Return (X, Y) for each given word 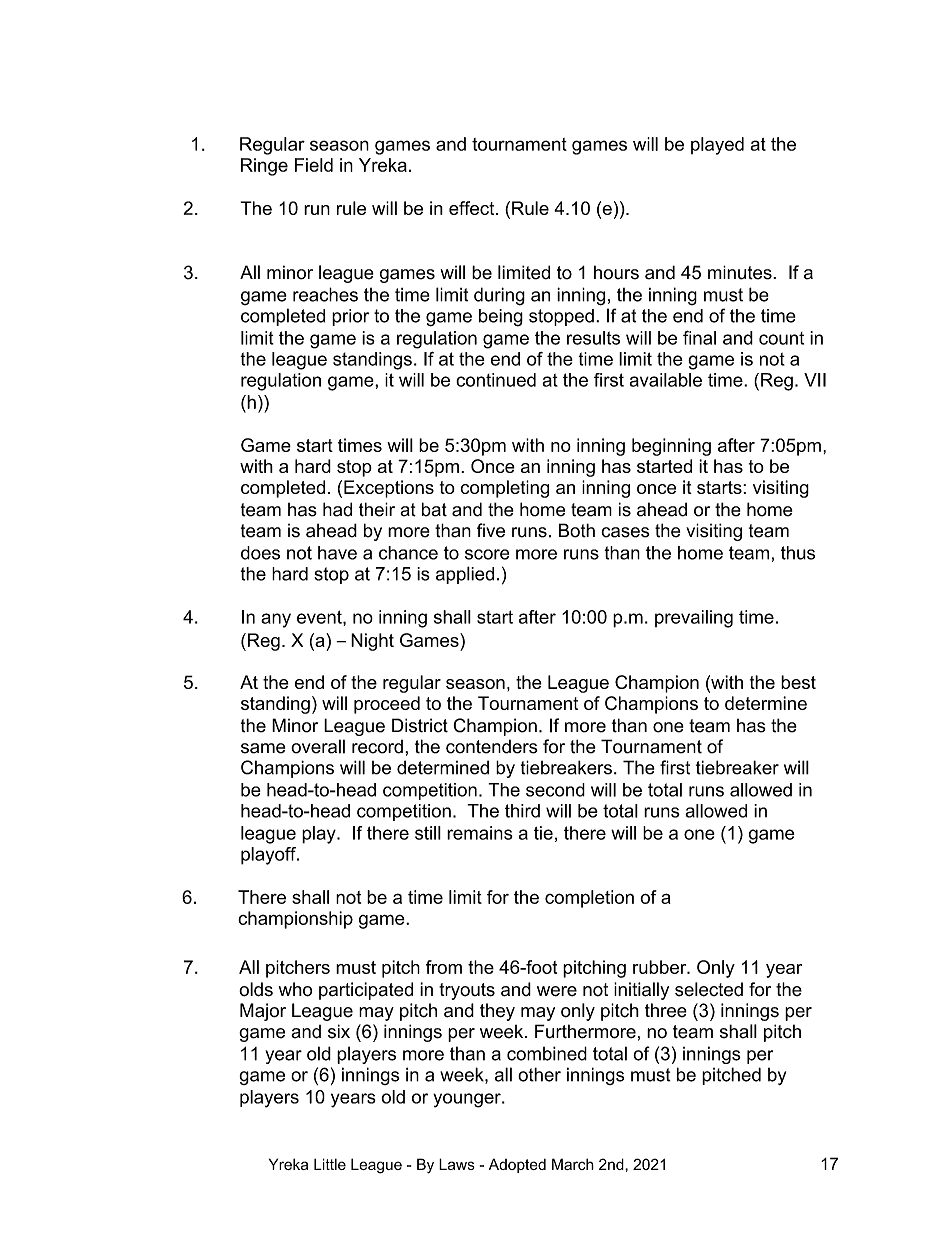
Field (314, 165)
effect (473, 208)
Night (372, 642)
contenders (492, 746)
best (798, 682)
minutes (741, 272)
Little (330, 1164)
